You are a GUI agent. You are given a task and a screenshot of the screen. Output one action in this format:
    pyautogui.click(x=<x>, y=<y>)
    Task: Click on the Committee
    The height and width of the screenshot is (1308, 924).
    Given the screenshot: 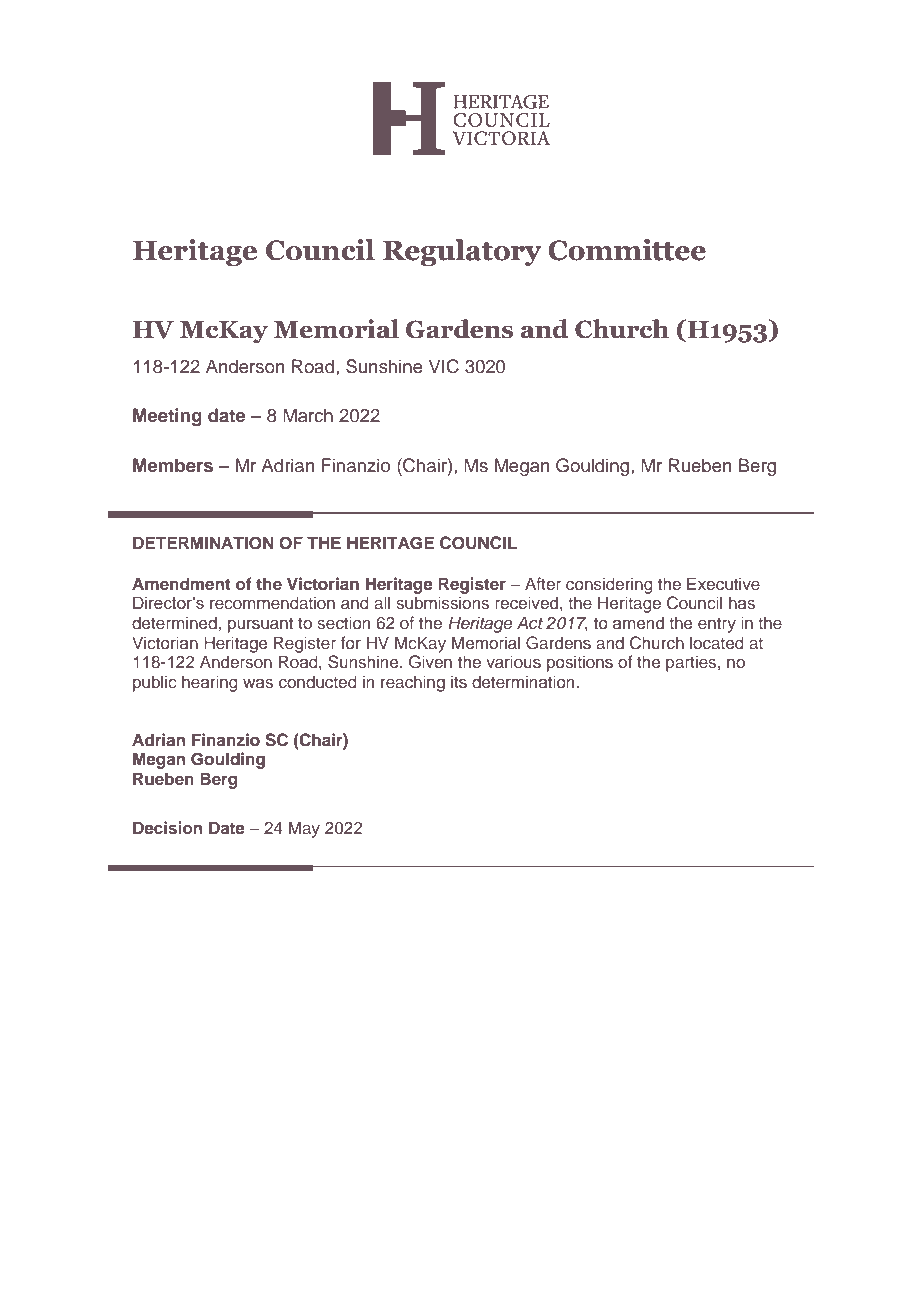 What is the action you would take?
    pyautogui.click(x=627, y=250)
